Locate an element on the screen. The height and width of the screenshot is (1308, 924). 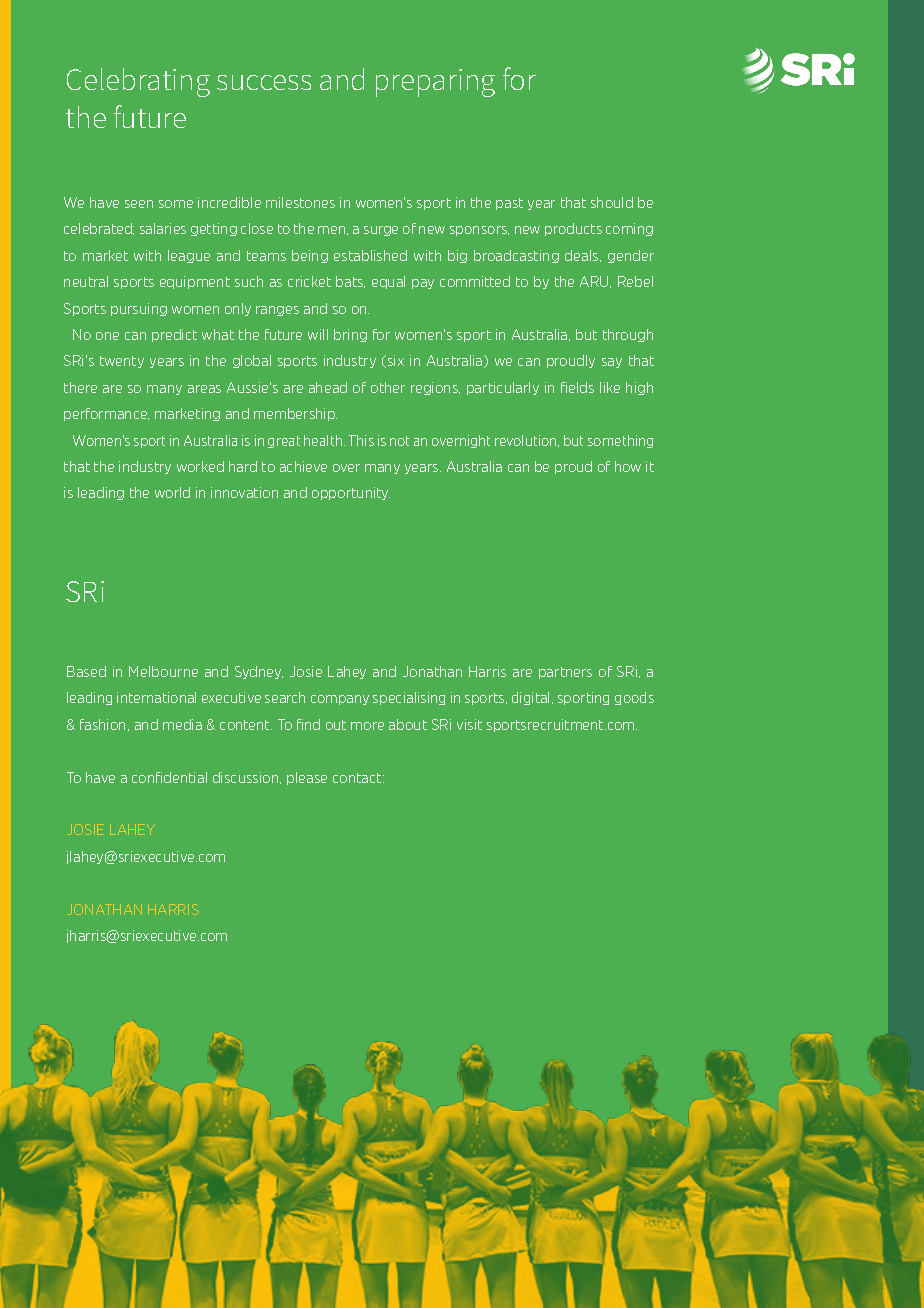
twenty is located at coordinates (122, 362).
